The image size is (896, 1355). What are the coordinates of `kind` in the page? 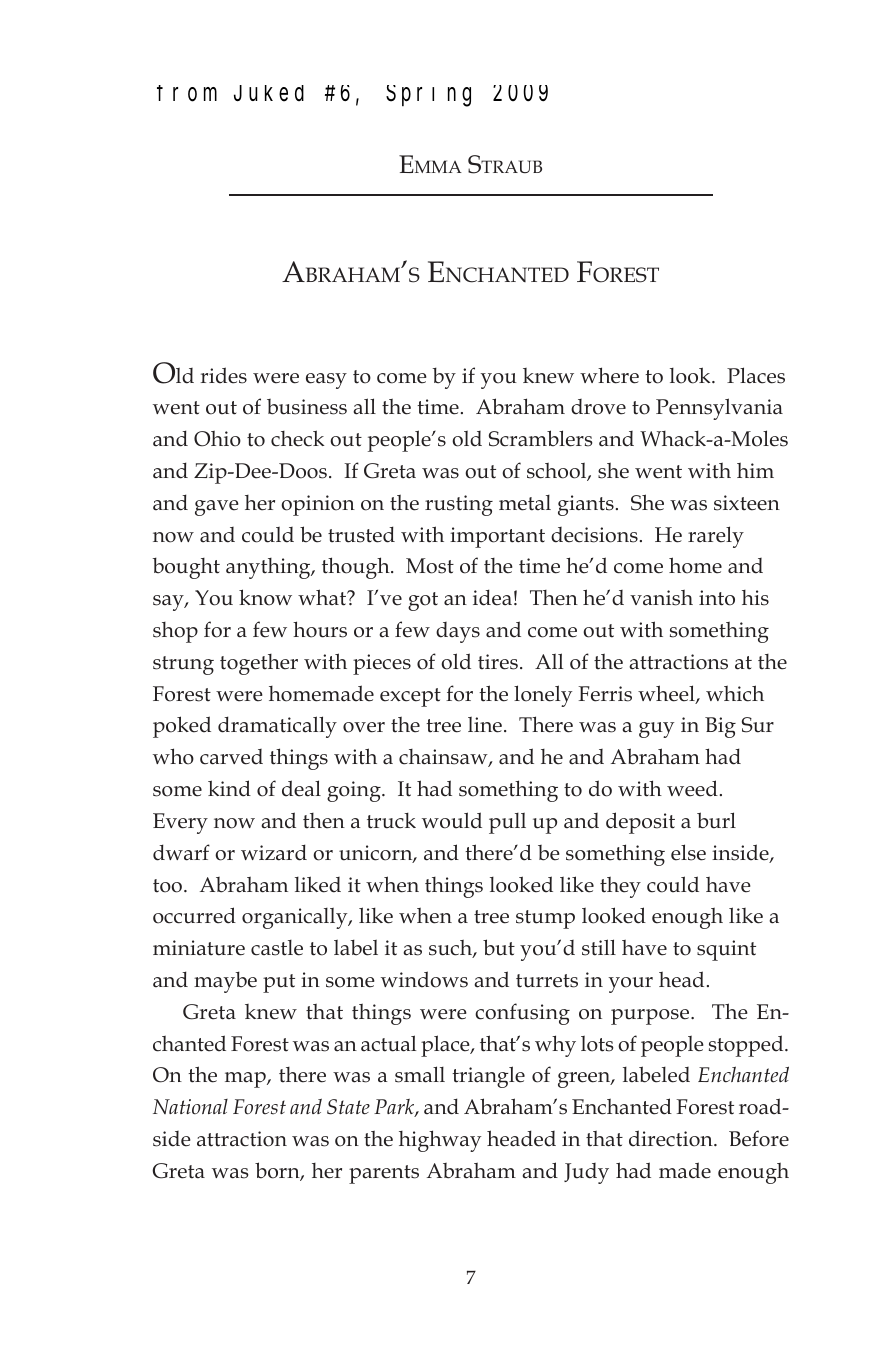 It's located at (229, 788).
